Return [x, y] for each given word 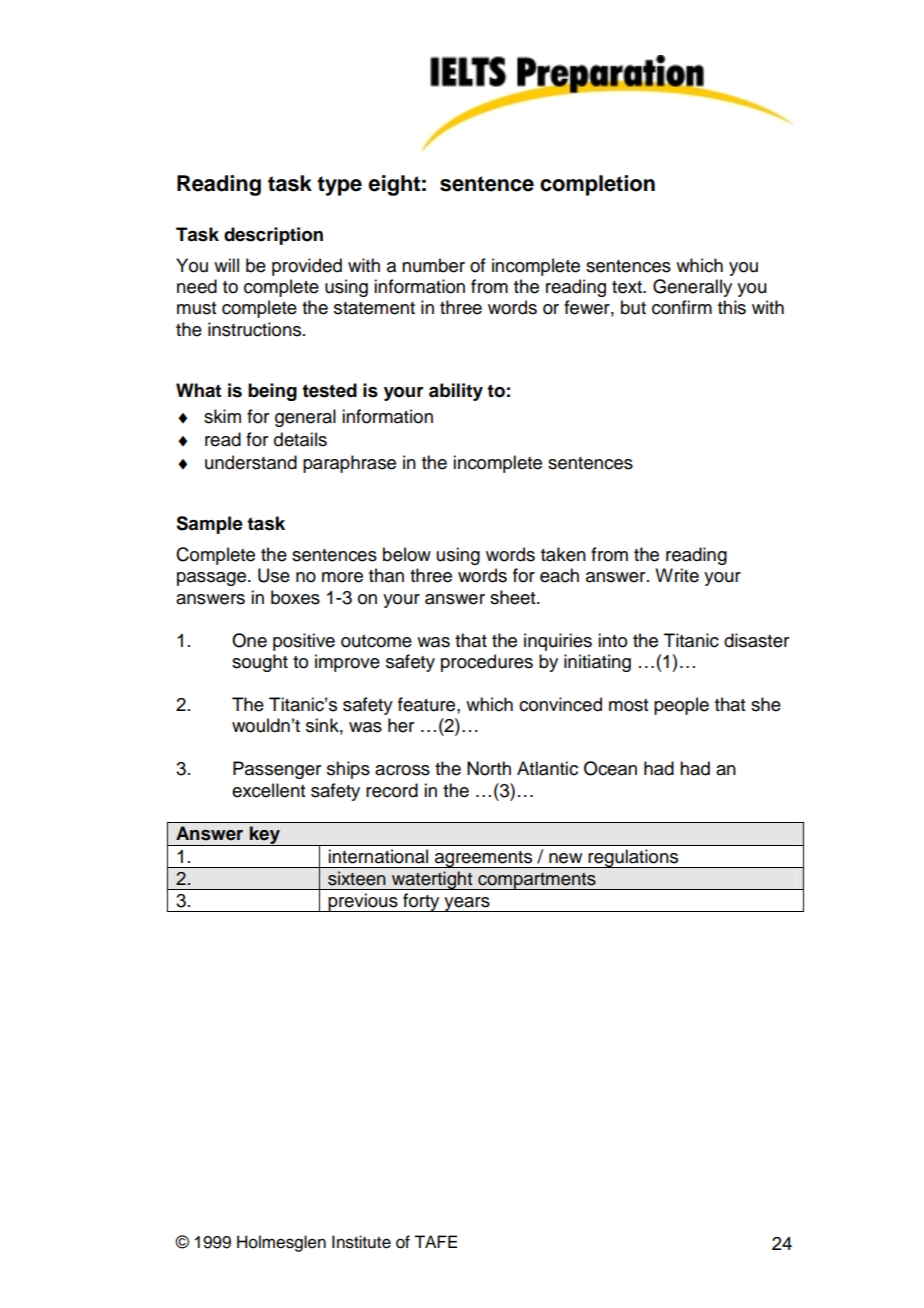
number [433, 265]
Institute [361, 1242]
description [273, 236]
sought [260, 663]
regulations [633, 858]
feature [428, 704]
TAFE [435, 1241]
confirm [682, 307]
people [681, 706]
